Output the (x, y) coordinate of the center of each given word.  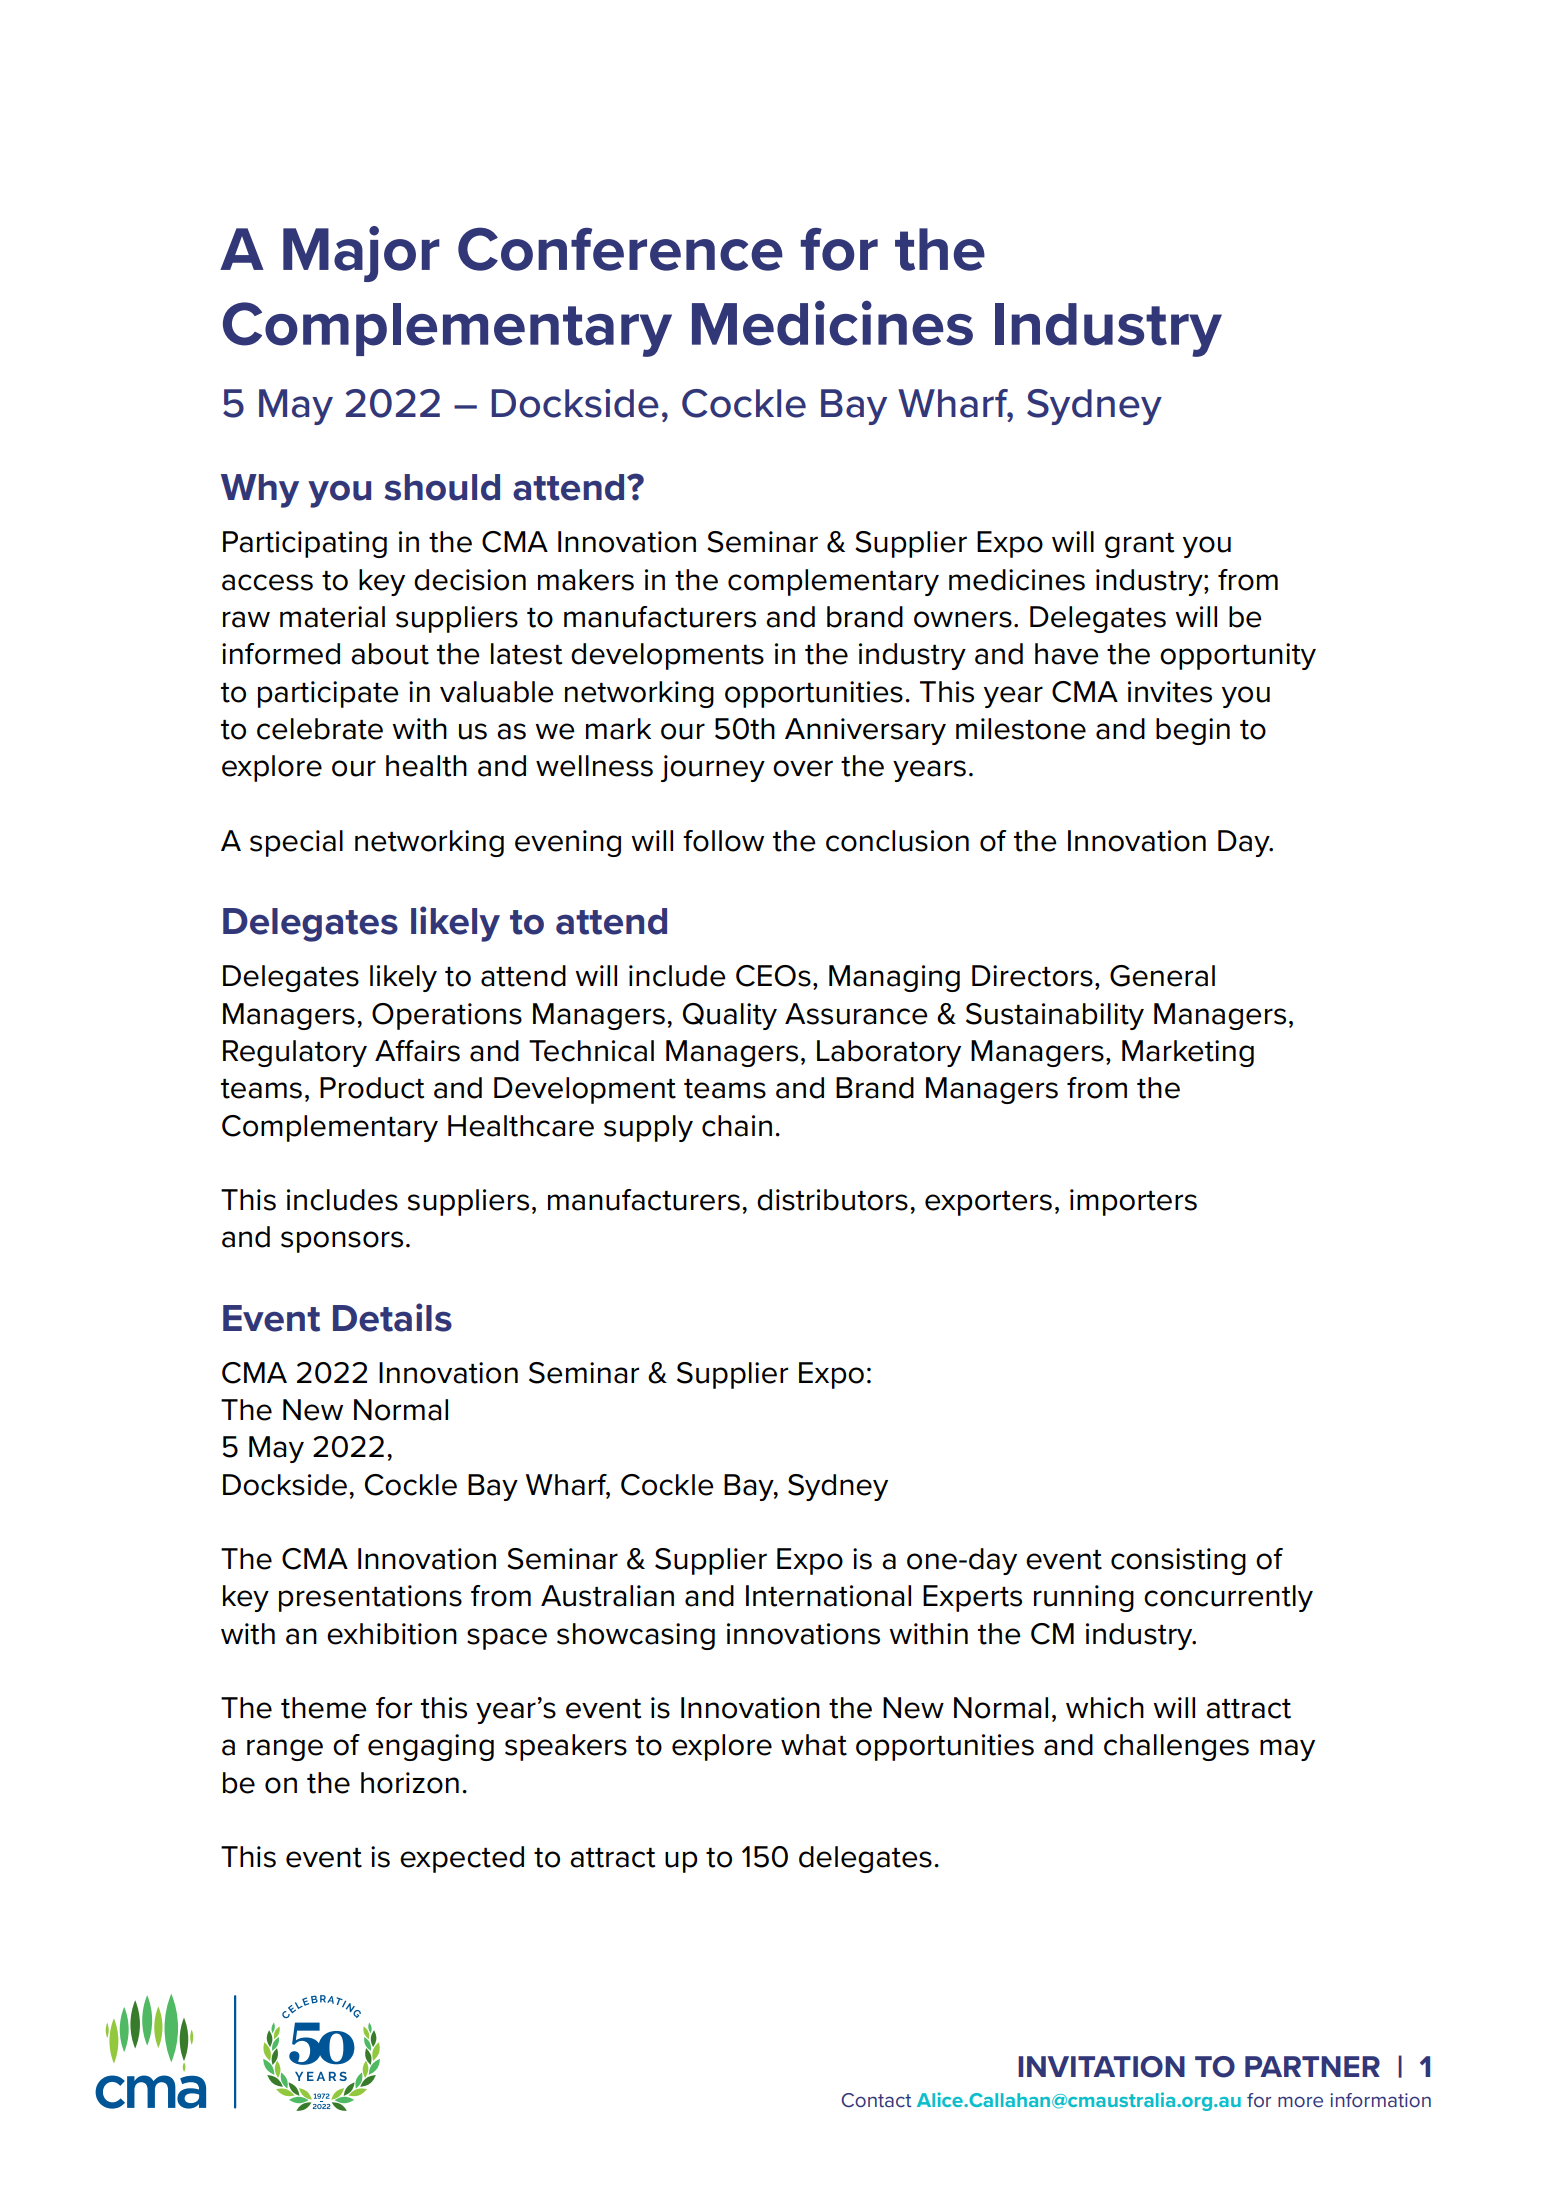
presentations (370, 1598)
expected (462, 1859)
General (1162, 976)
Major (361, 254)
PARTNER (1312, 2066)
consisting (1178, 1561)
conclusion (897, 841)
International (828, 1596)
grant (1139, 545)
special (296, 843)
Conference (620, 249)
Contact (876, 2100)
